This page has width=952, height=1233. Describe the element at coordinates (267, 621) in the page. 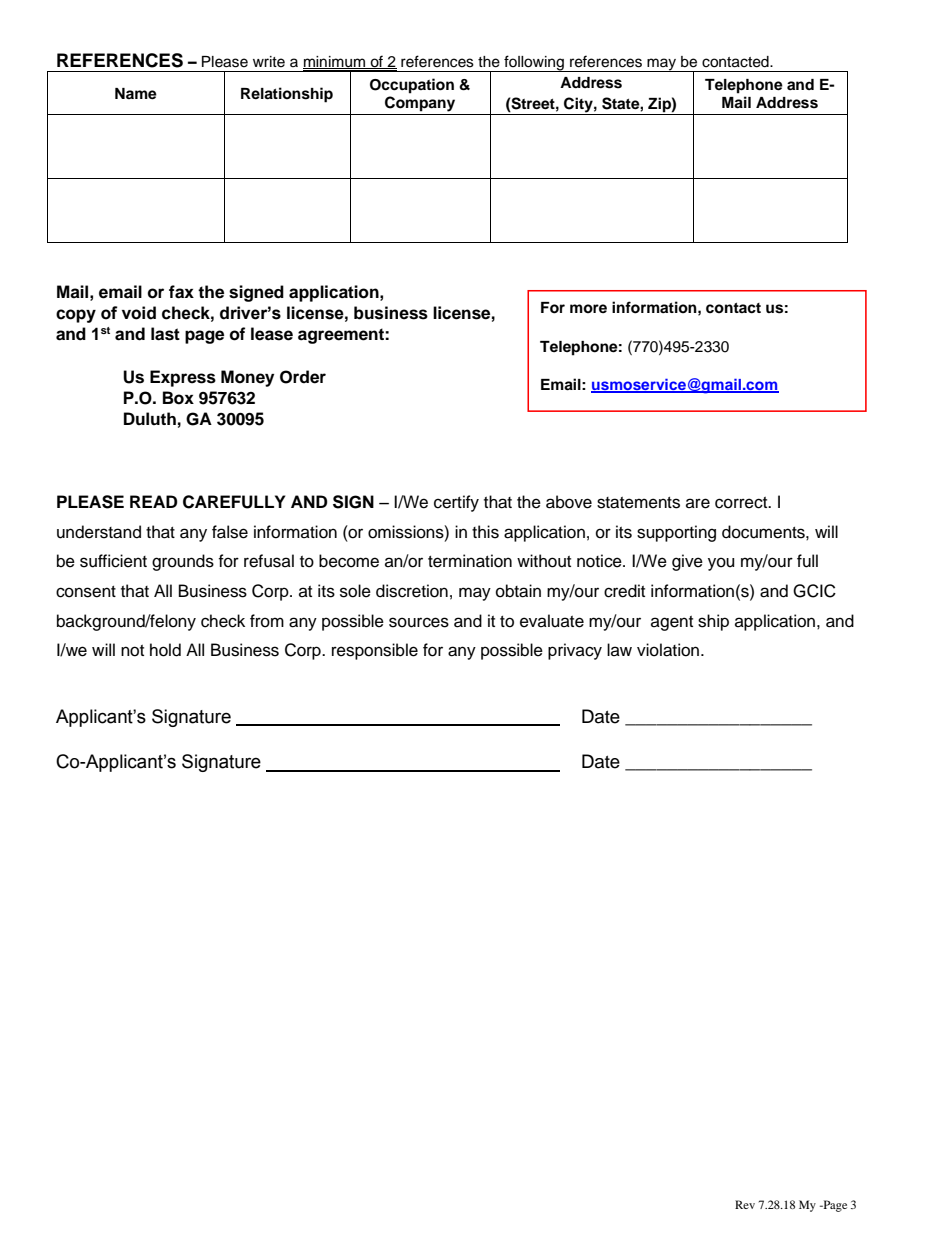

I see `from` at that location.
